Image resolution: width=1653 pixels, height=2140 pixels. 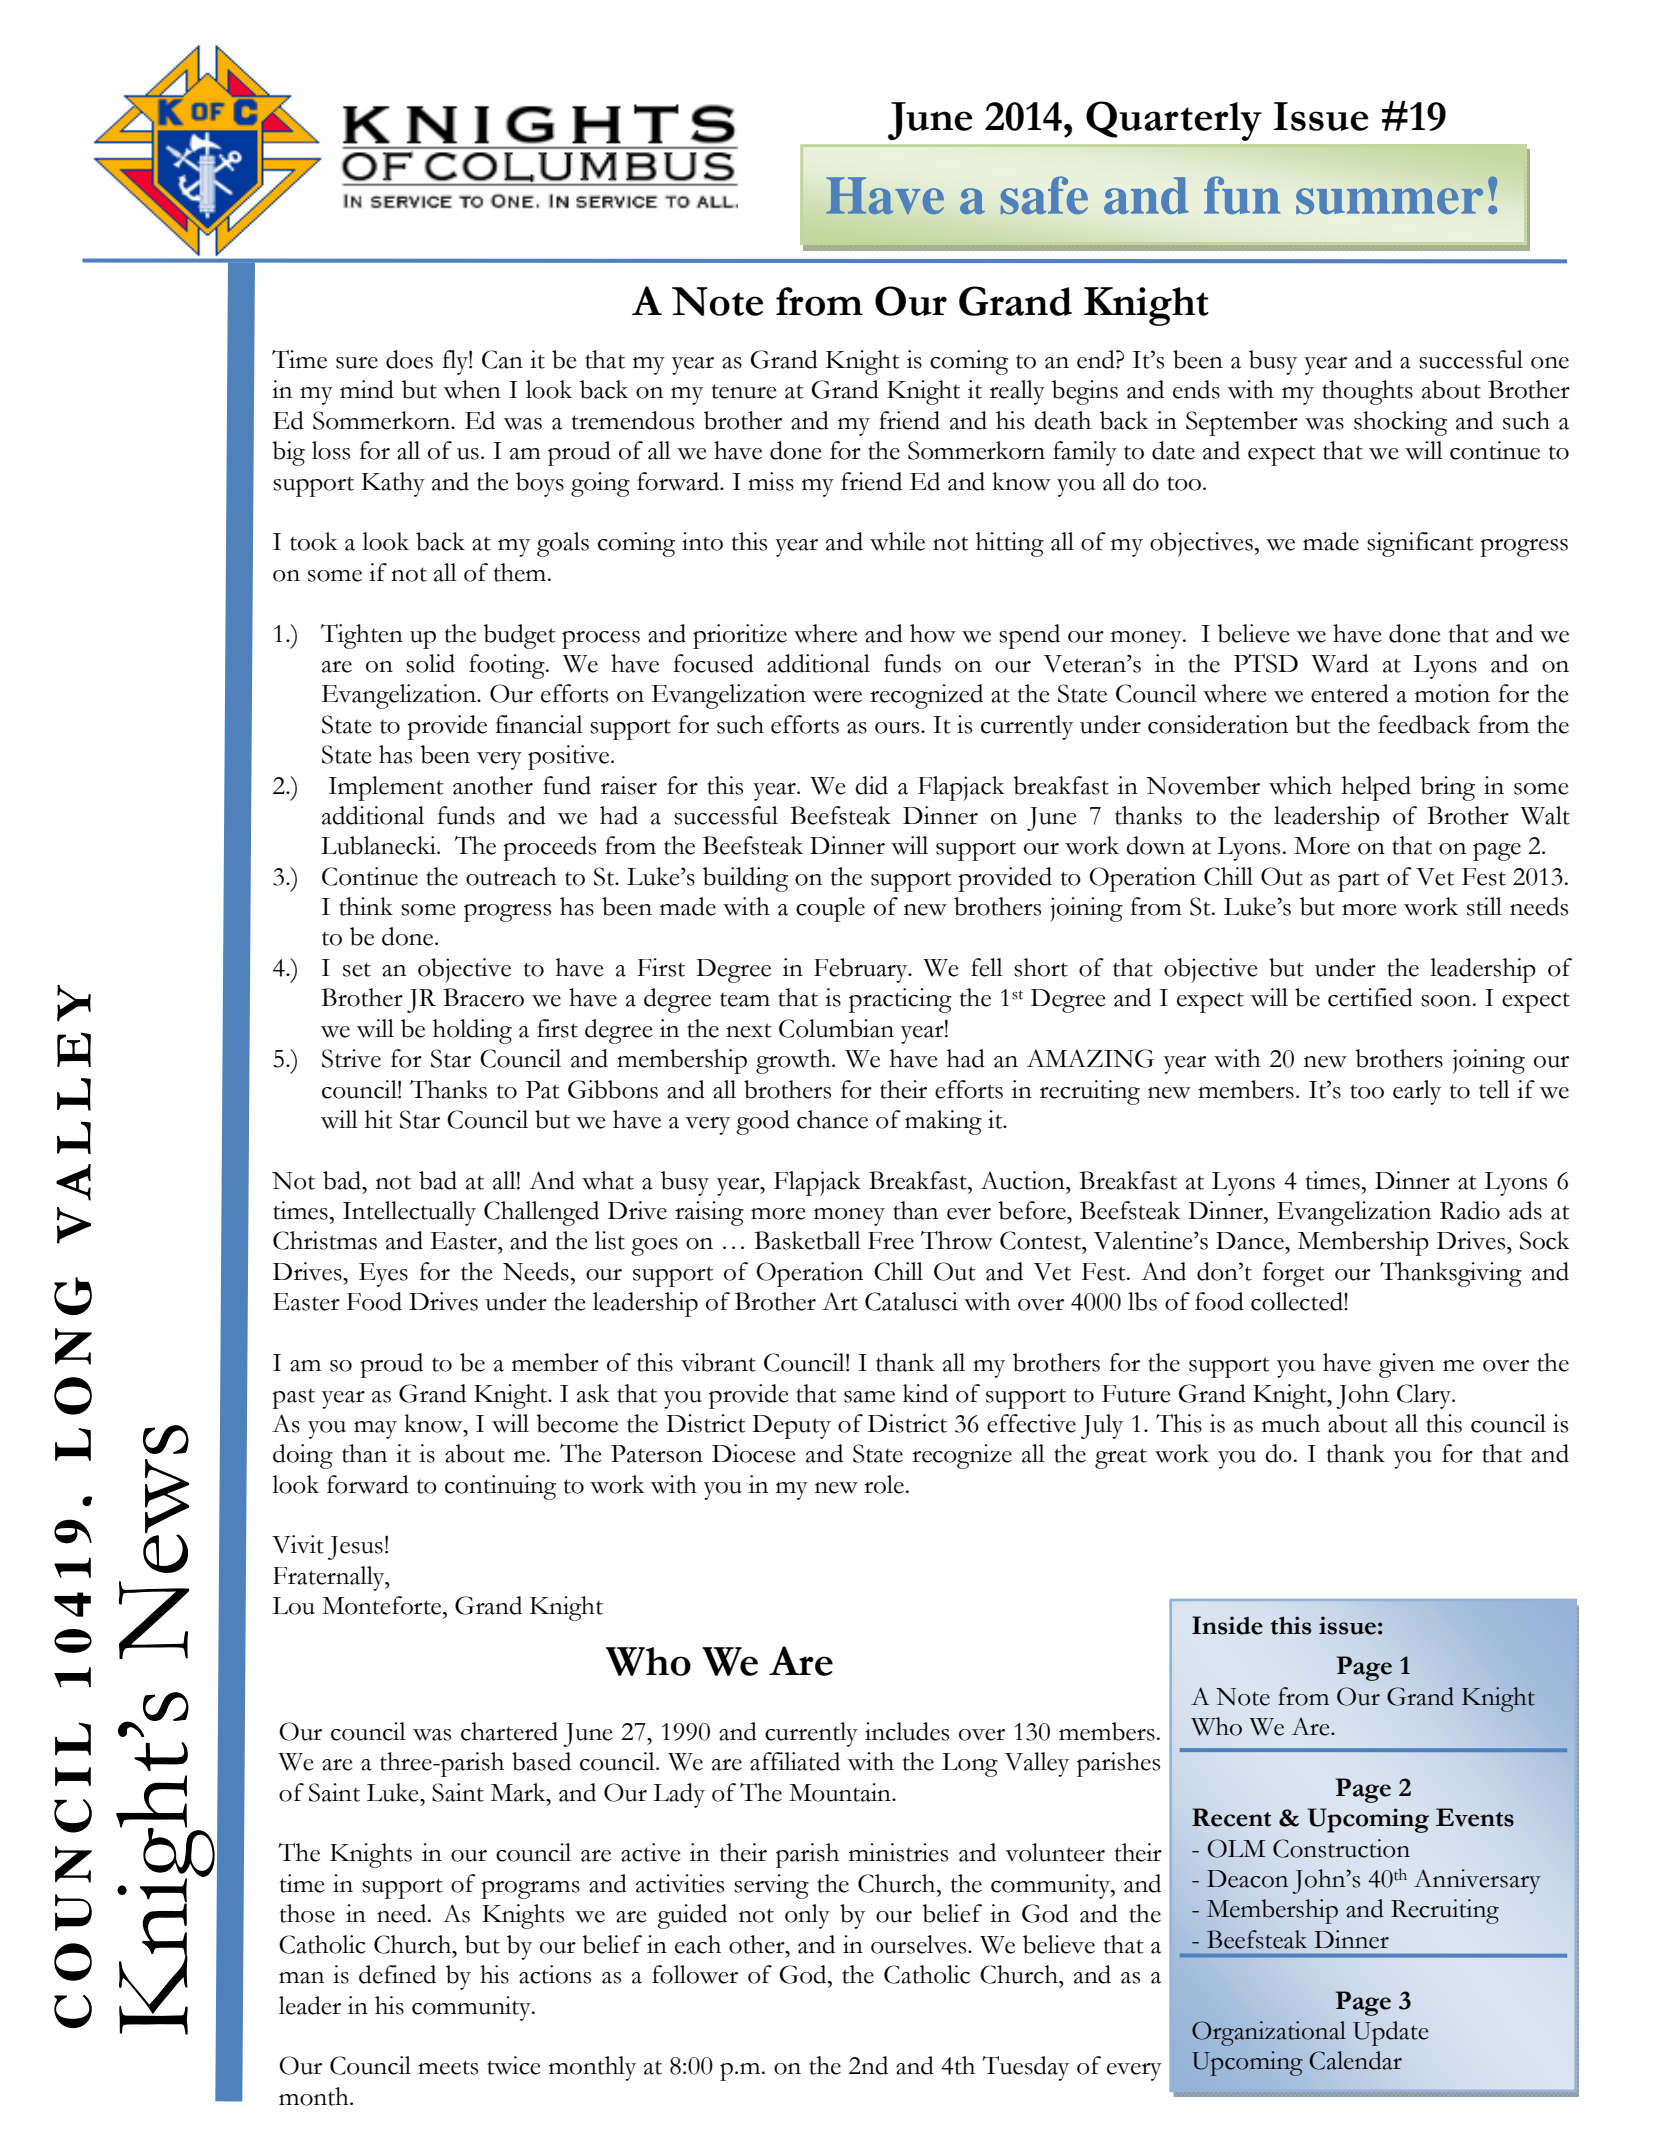 I want to click on Organizational, so click(x=1269, y=2033).
